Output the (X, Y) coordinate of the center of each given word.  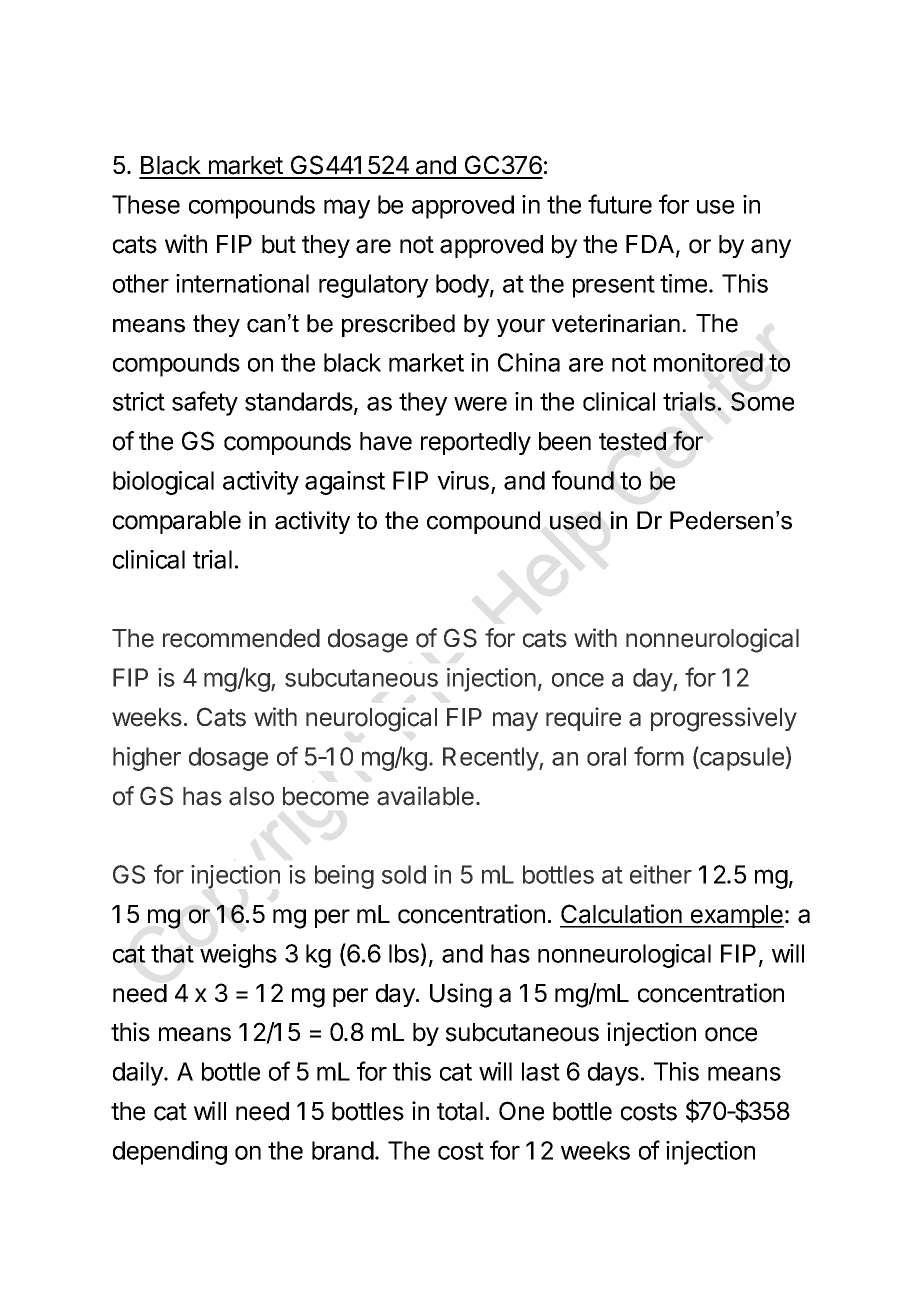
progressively (724, 719)
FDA (651, 245)
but (279, 244)
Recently (491, 759)
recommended (241, 638)
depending (170, 1153)
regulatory (373, 286)
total (460, 1111)
